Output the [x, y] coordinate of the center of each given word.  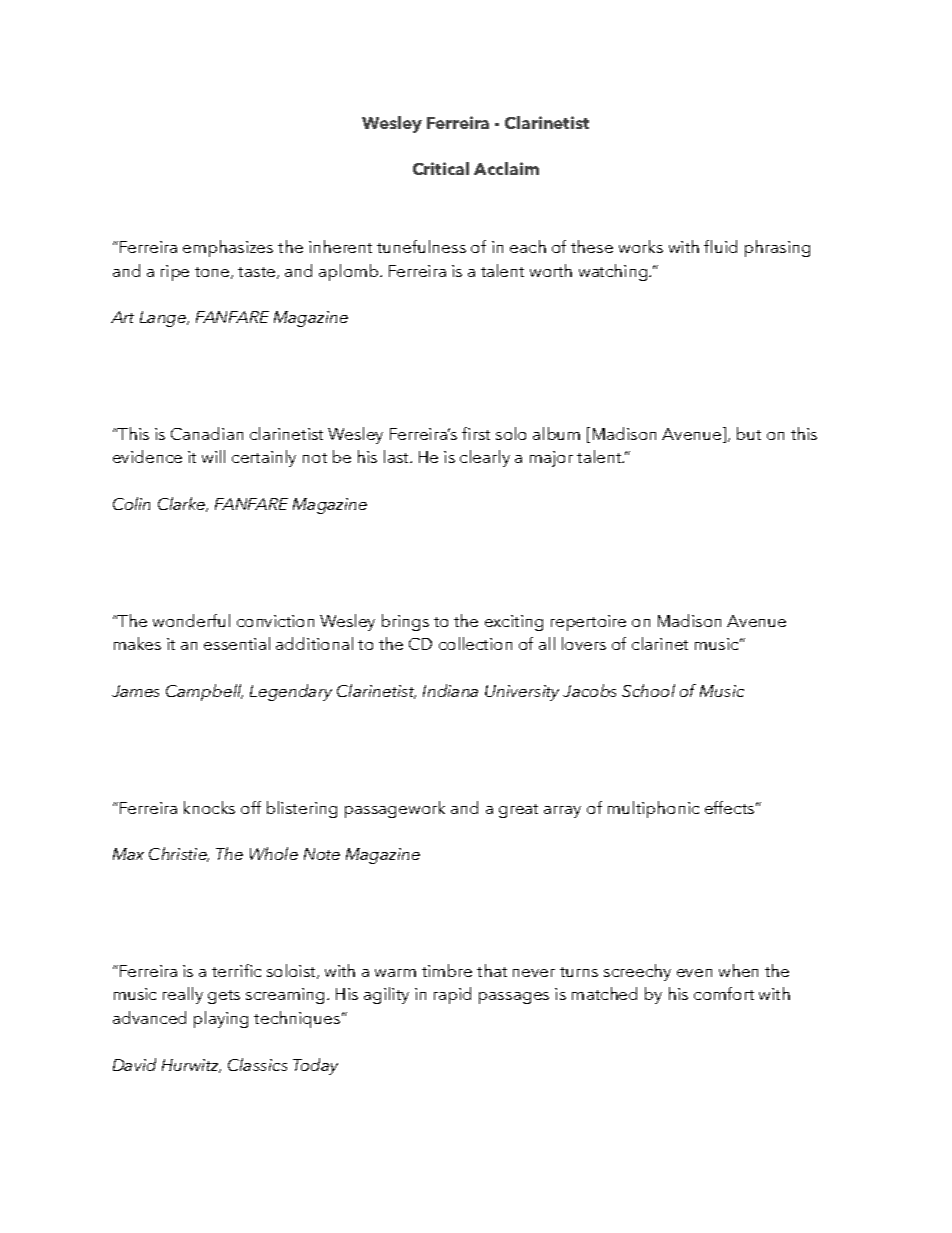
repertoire [588, 623]
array [562, 812]
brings [405, 622]
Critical [441, 168]
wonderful [191, 620]
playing [221, 1019]
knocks [209, 807]
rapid [452, 995]
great [518, 811]
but [749, 433]
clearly [485, 458]
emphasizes [228, 248]
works [641, 246]
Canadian [207, 433]
